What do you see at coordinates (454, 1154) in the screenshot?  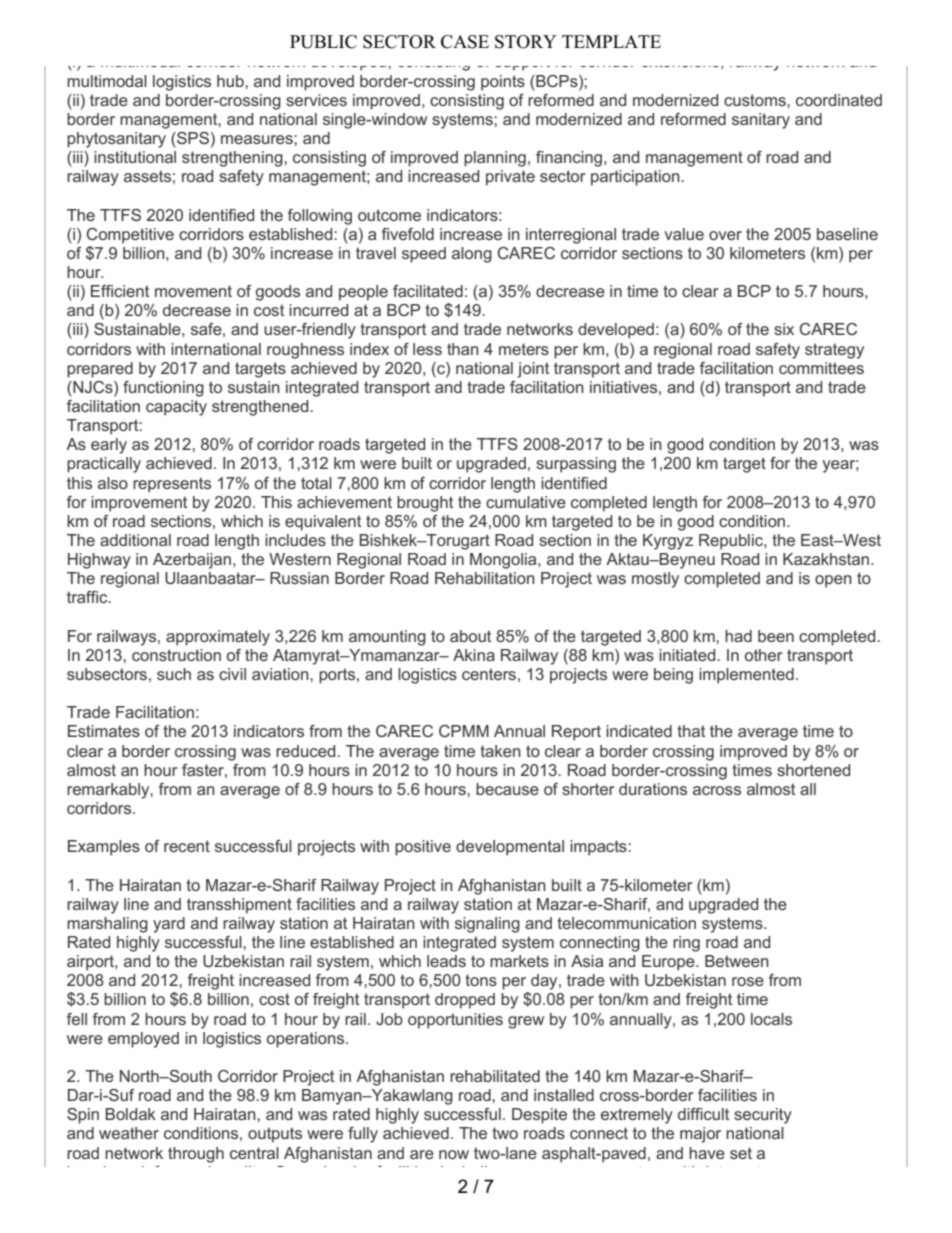 I see `now` at bounding box center [454, 1154].
